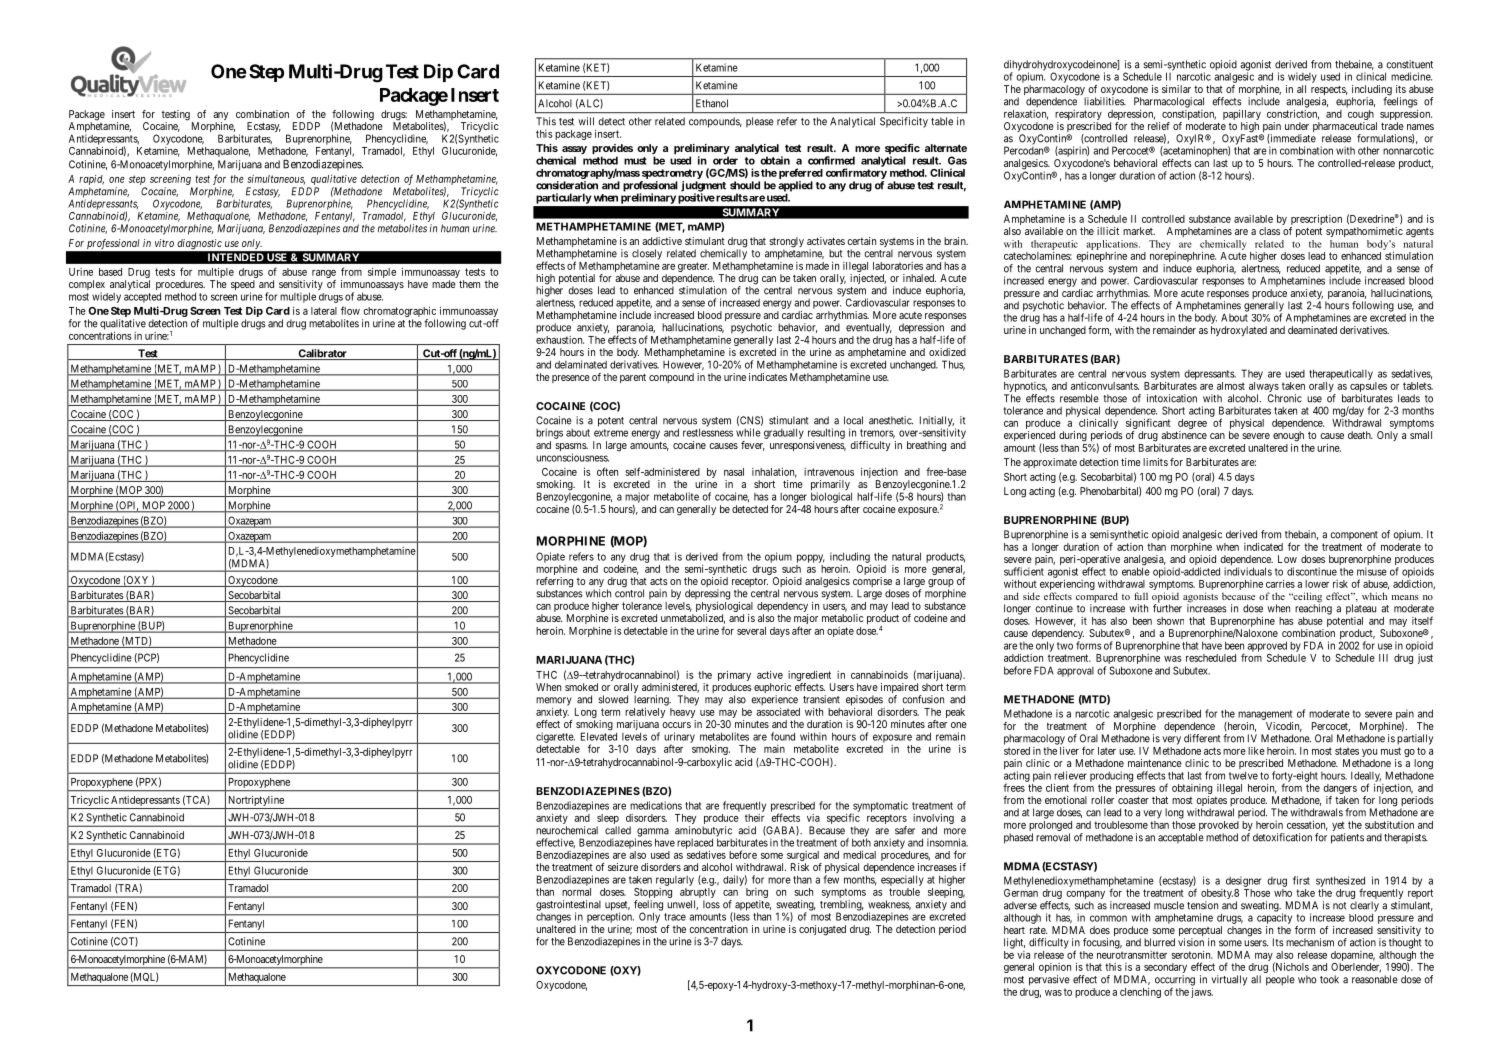 This screenshot has height=1060, width=1502. Describe the element at coordinates (276, 180) in the screenshot. I see `simultaneous` at that location.
